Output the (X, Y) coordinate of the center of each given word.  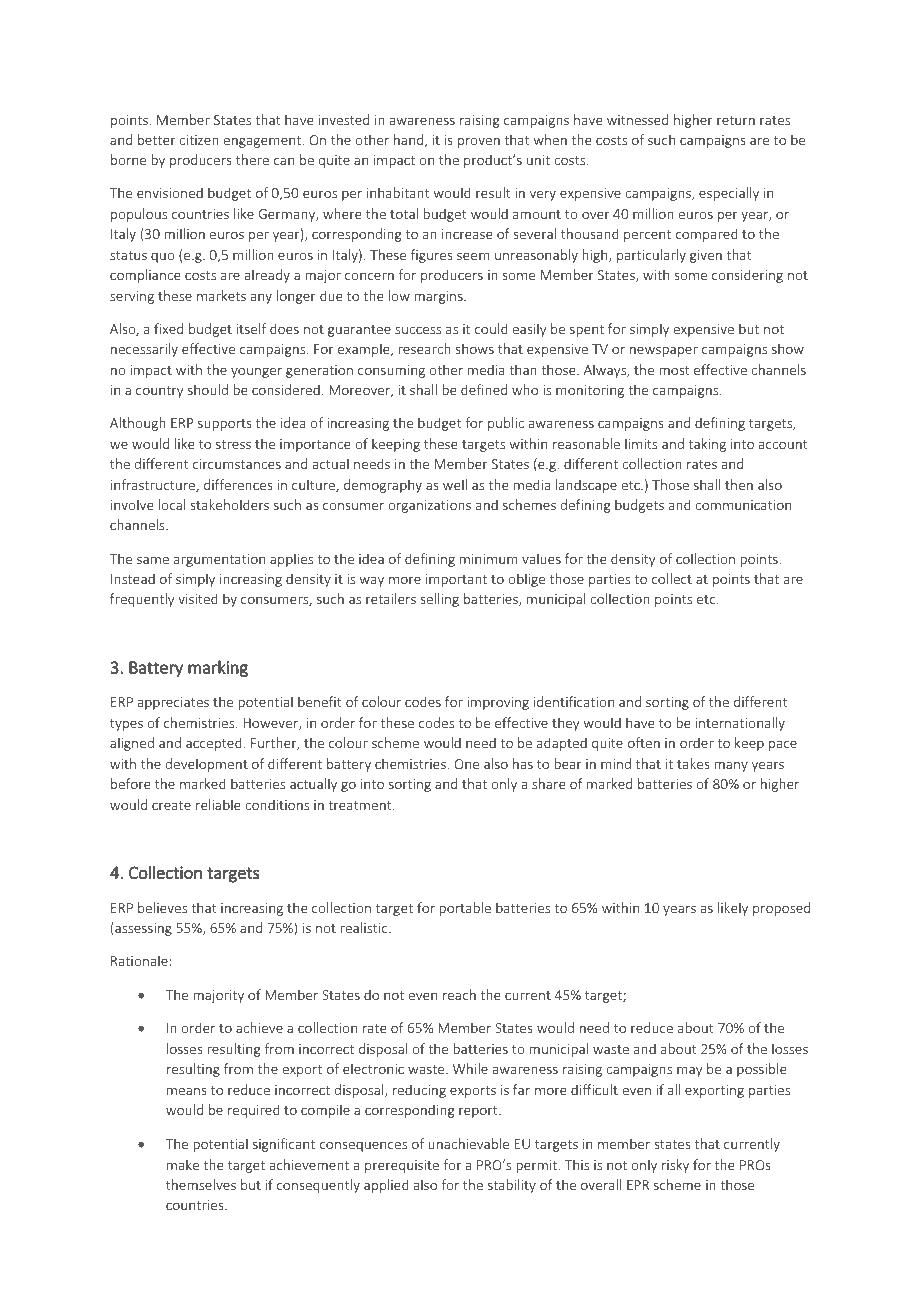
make (183, 1164)
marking (218, 668)
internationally (740, 724)
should (208, 389)
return (736, 120)
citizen (199, 140)
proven (479, 142)
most (674, 370)
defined (484, 389)
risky (675, 1166)
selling (439, 600)
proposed (781, 909)
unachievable (468, 1143)
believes (162, 907)
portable (465, 909)
